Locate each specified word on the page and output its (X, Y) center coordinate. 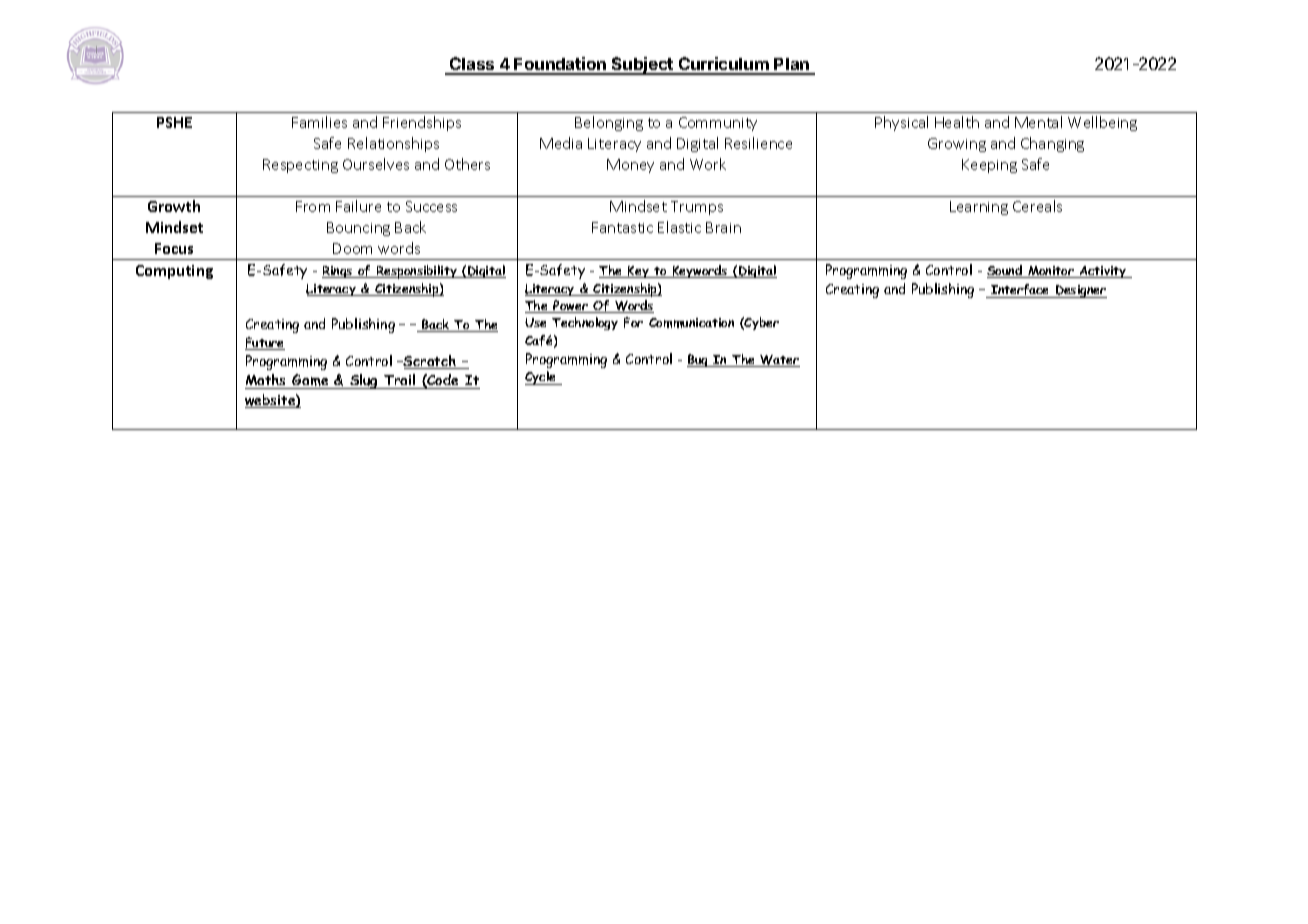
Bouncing (358, 229)
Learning (979, 208)
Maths (267, 381)
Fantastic (622, 227)
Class (472, 65)
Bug (699, 360)
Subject (642, 66)
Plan (792, 66)
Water (779, 361)
